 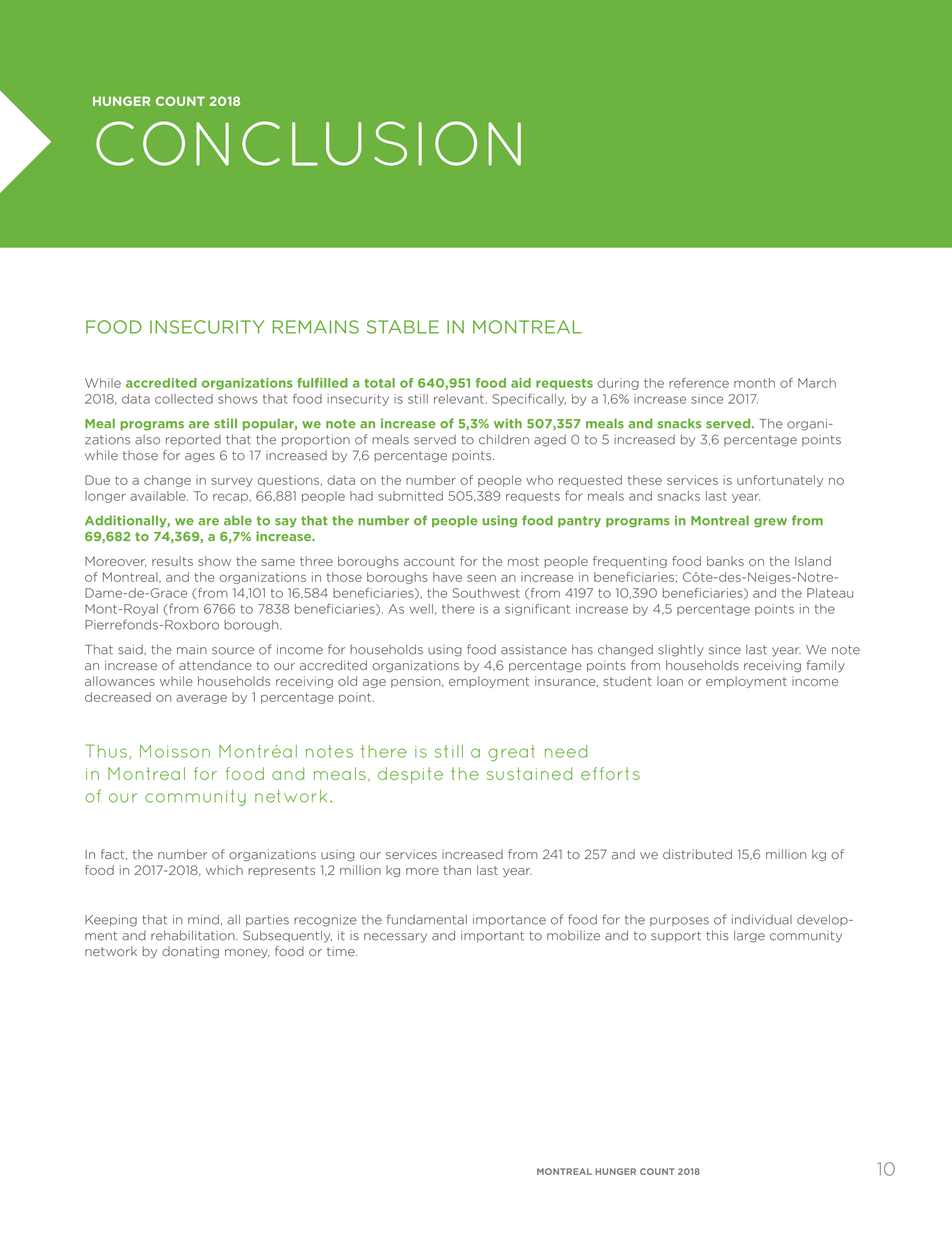 I want to click on have, so click(x=447, y=577).
